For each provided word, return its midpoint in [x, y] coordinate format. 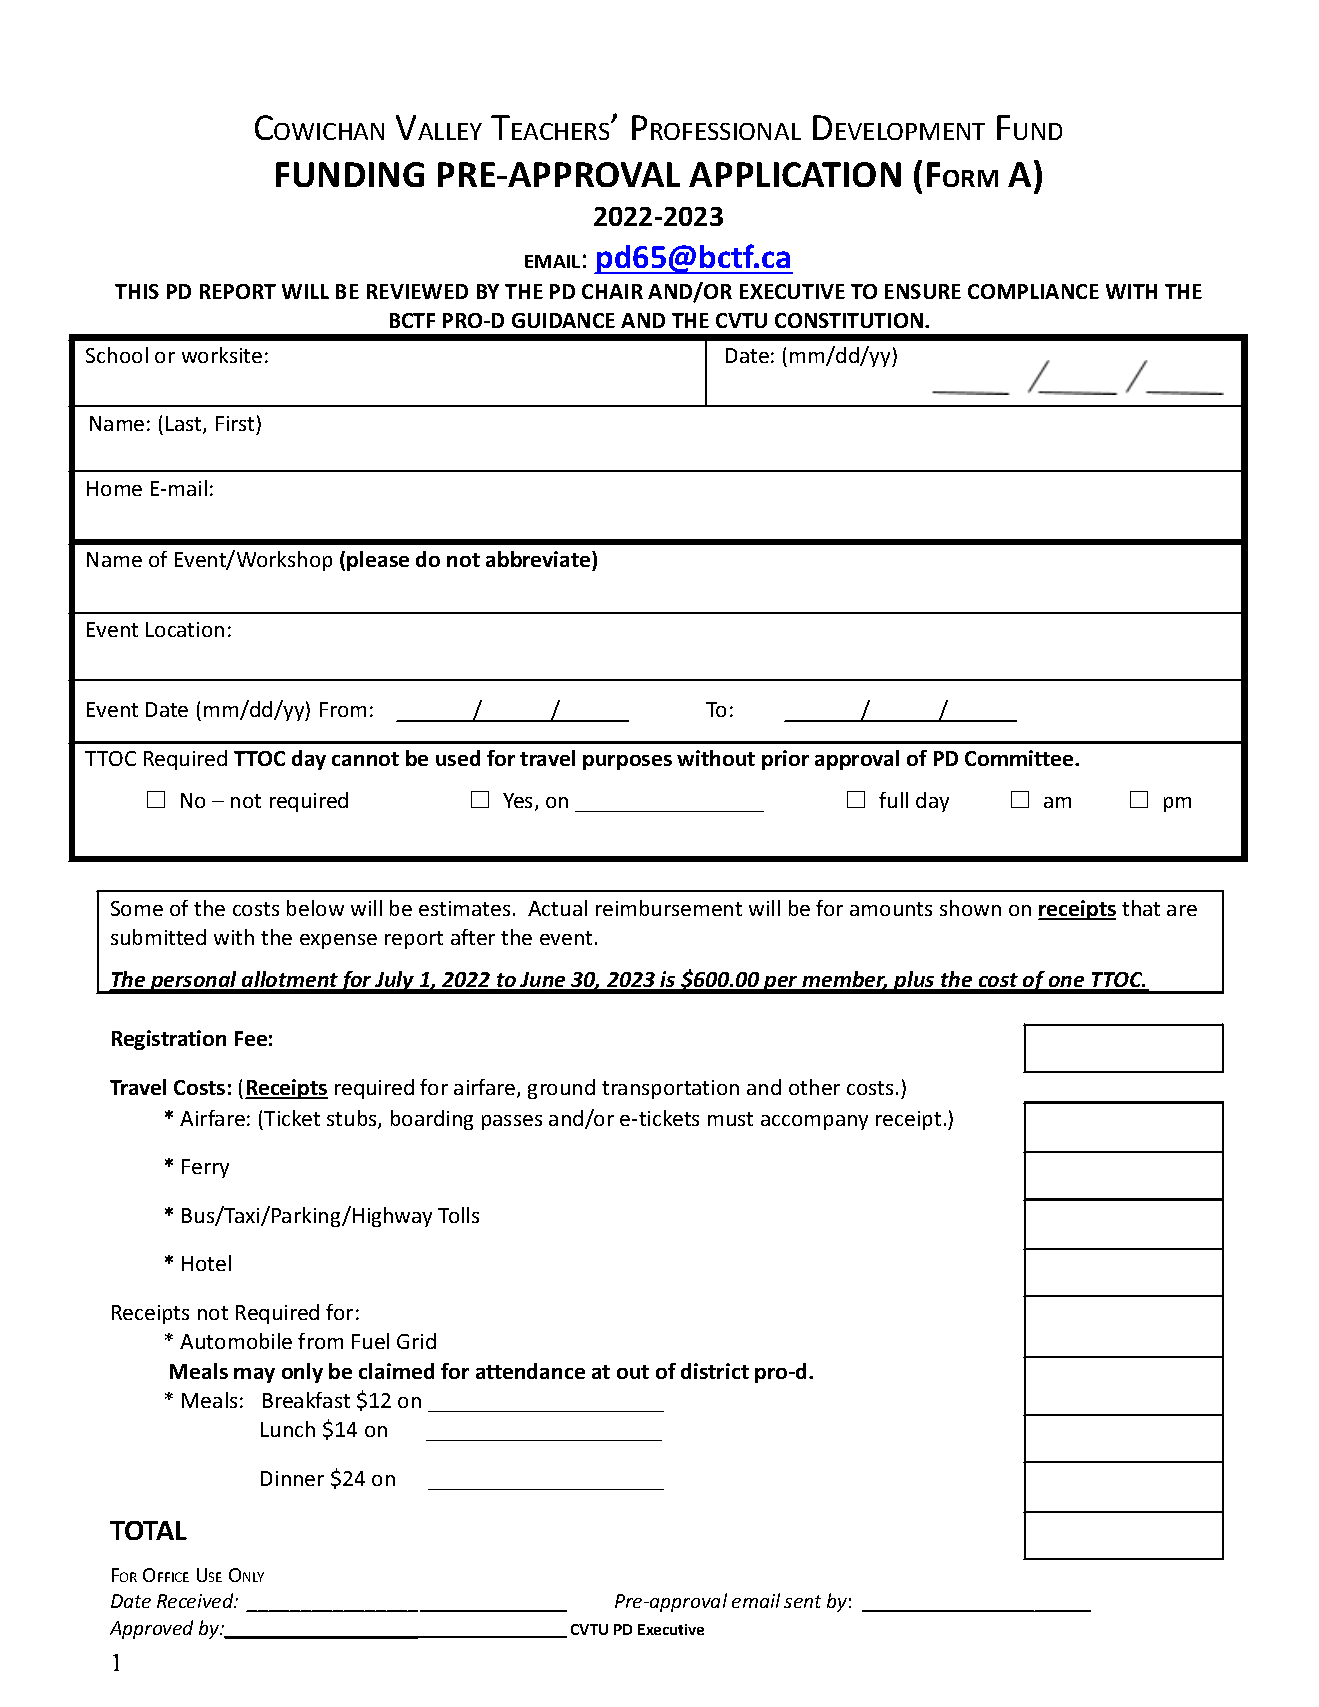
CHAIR [612, 291]
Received [196, 1600]
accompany [814, 1122]
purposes [627, 762]
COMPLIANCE [1033, 291]
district [715, 1371]
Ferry [205, 1168]
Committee [1020, 758]
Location [185, 629]
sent [802, 1601]
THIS [137, 291]
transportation [670, 1089]
